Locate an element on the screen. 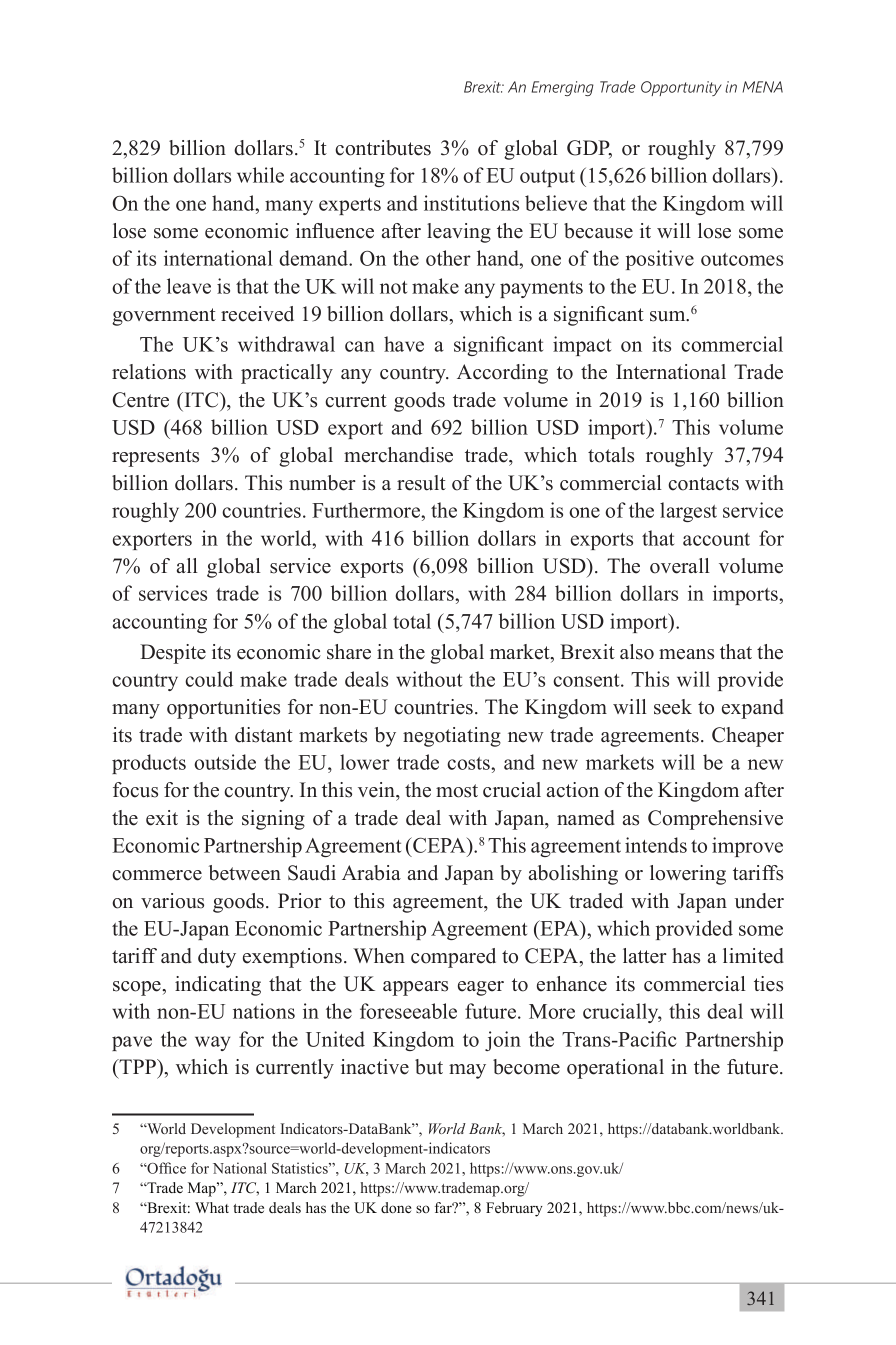  latter is located at coordinates (645, 956).
